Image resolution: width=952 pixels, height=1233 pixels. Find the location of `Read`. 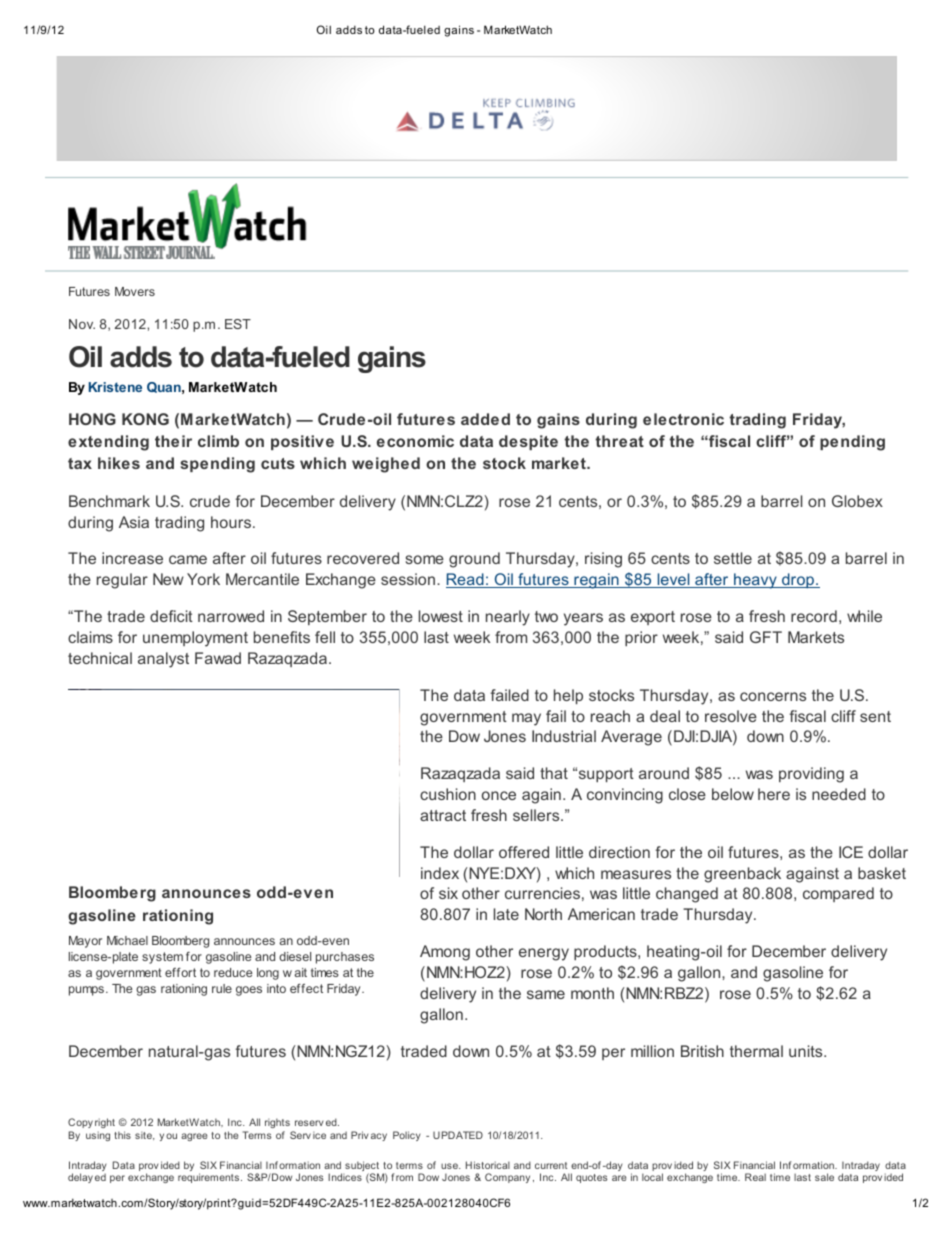

Read is located at coordinates (466, 580).
